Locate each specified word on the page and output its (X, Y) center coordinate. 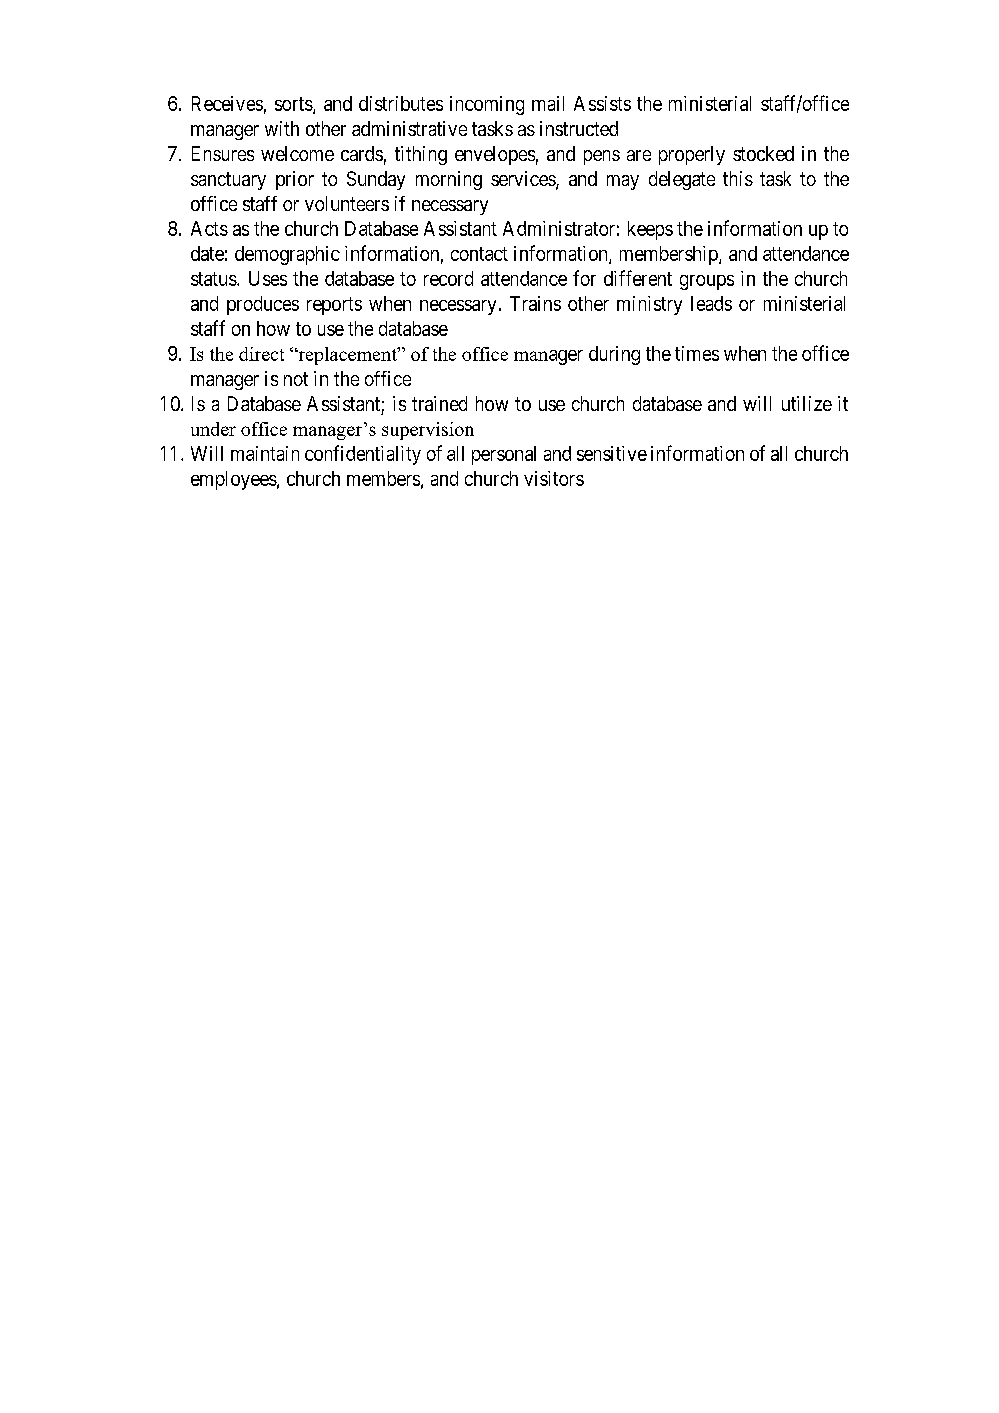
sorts (294, 105)
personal (504, 455)
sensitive (612, 453)
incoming (487, 105)
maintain (265, 453)
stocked (763, 153)
